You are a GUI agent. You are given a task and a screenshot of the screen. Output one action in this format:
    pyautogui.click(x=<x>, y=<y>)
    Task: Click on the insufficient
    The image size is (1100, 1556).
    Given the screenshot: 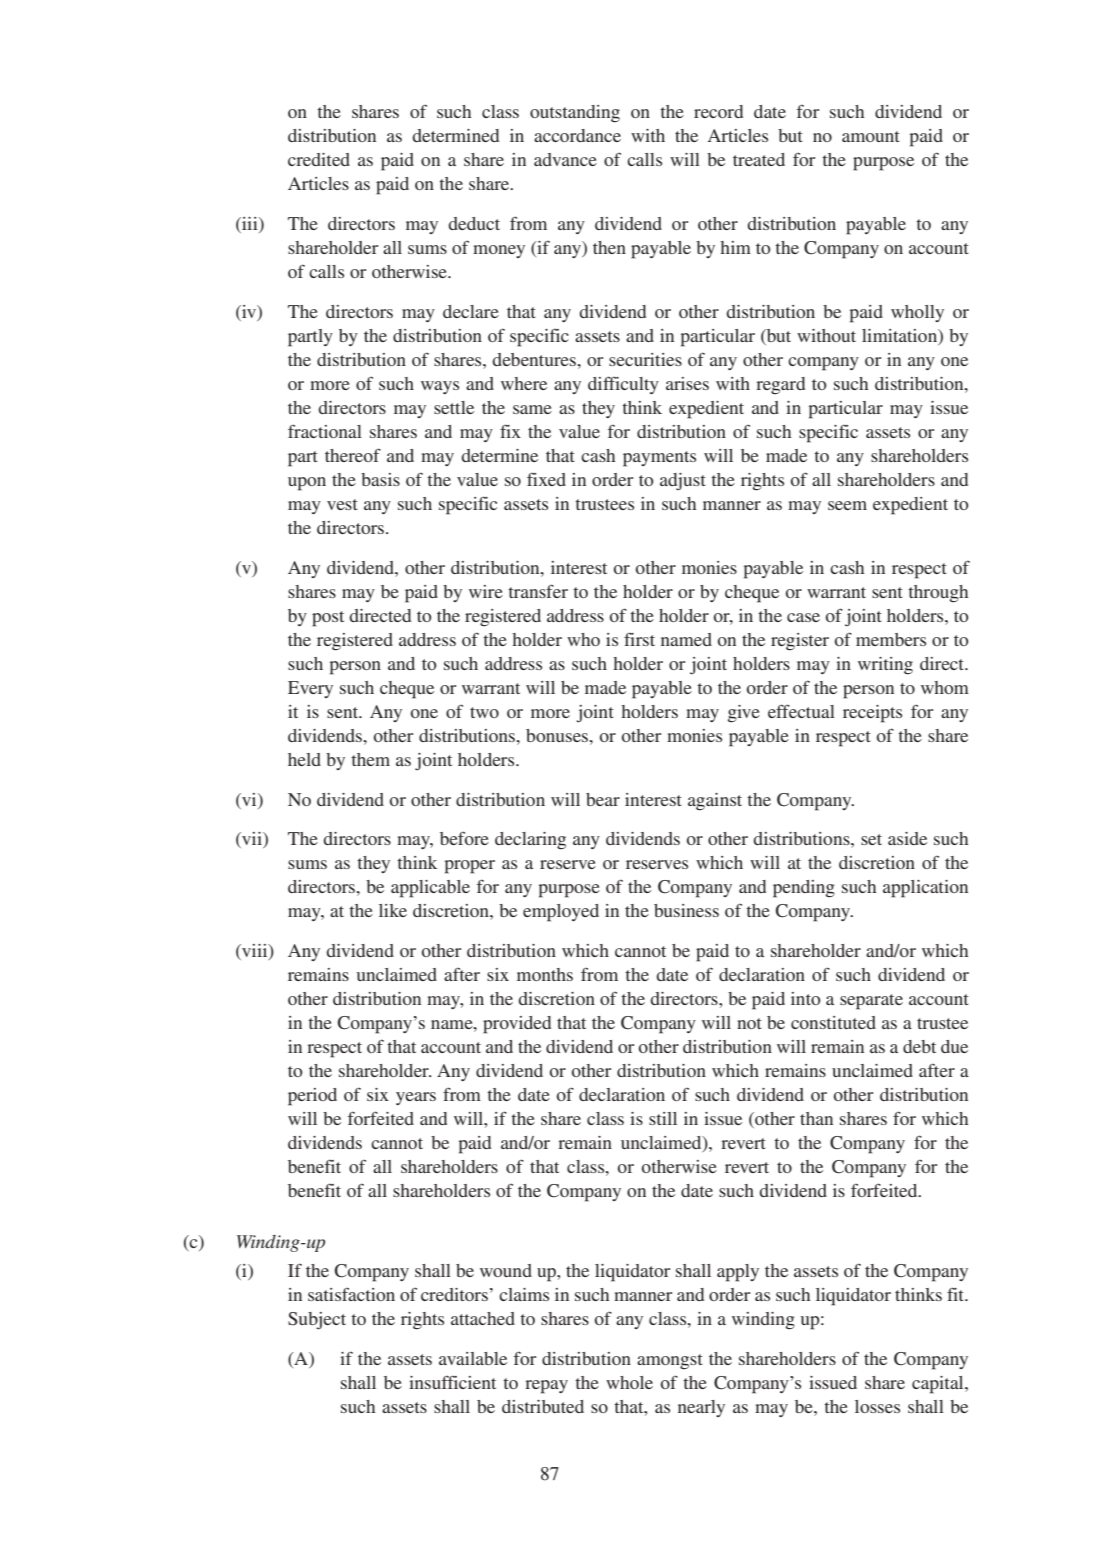 What is the action you would take?
    pyautogui.click(x=452, y=1382)
